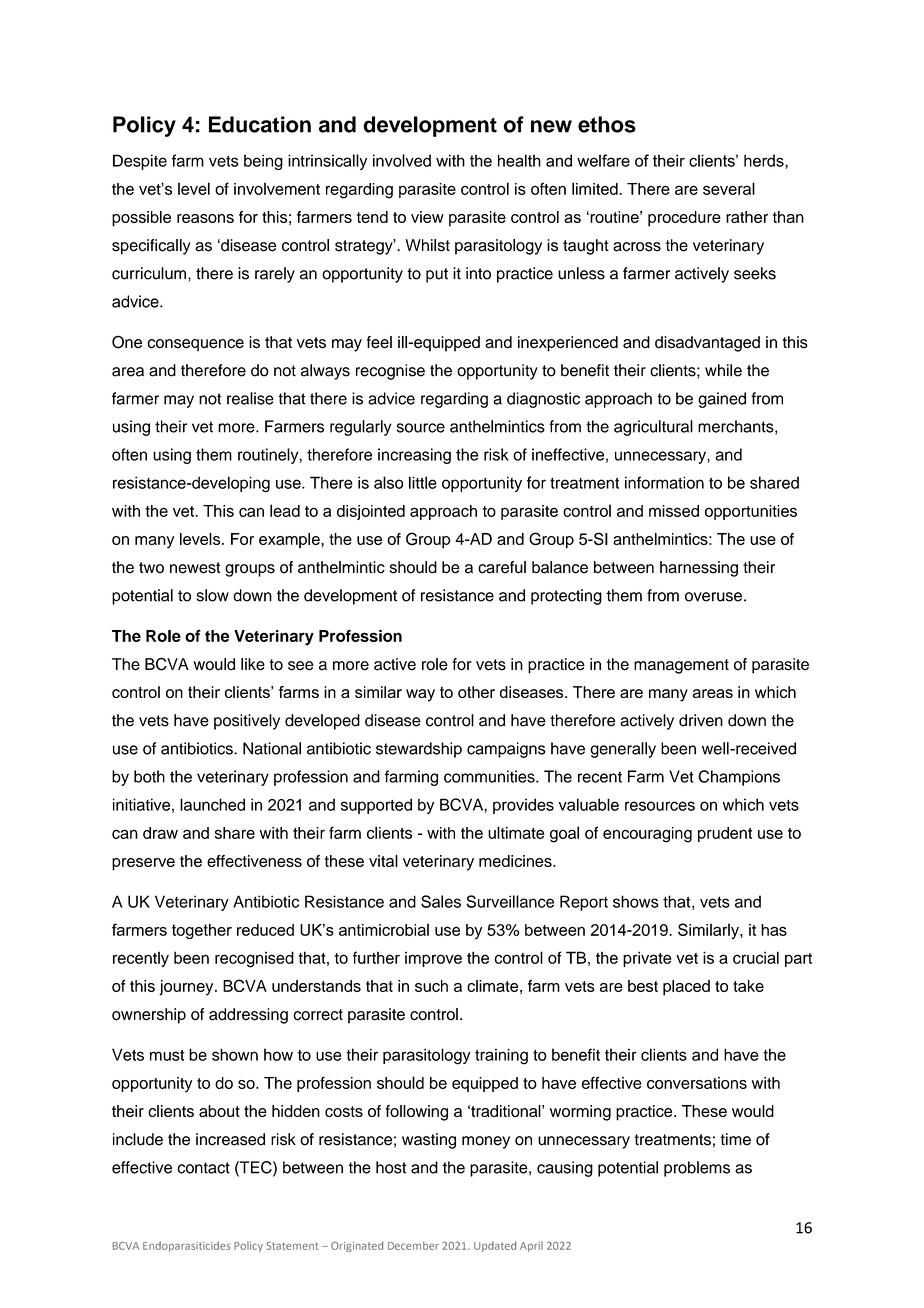  Describe the element at coordinates (729, 188) in the screenshot. I see `several` at that location.
